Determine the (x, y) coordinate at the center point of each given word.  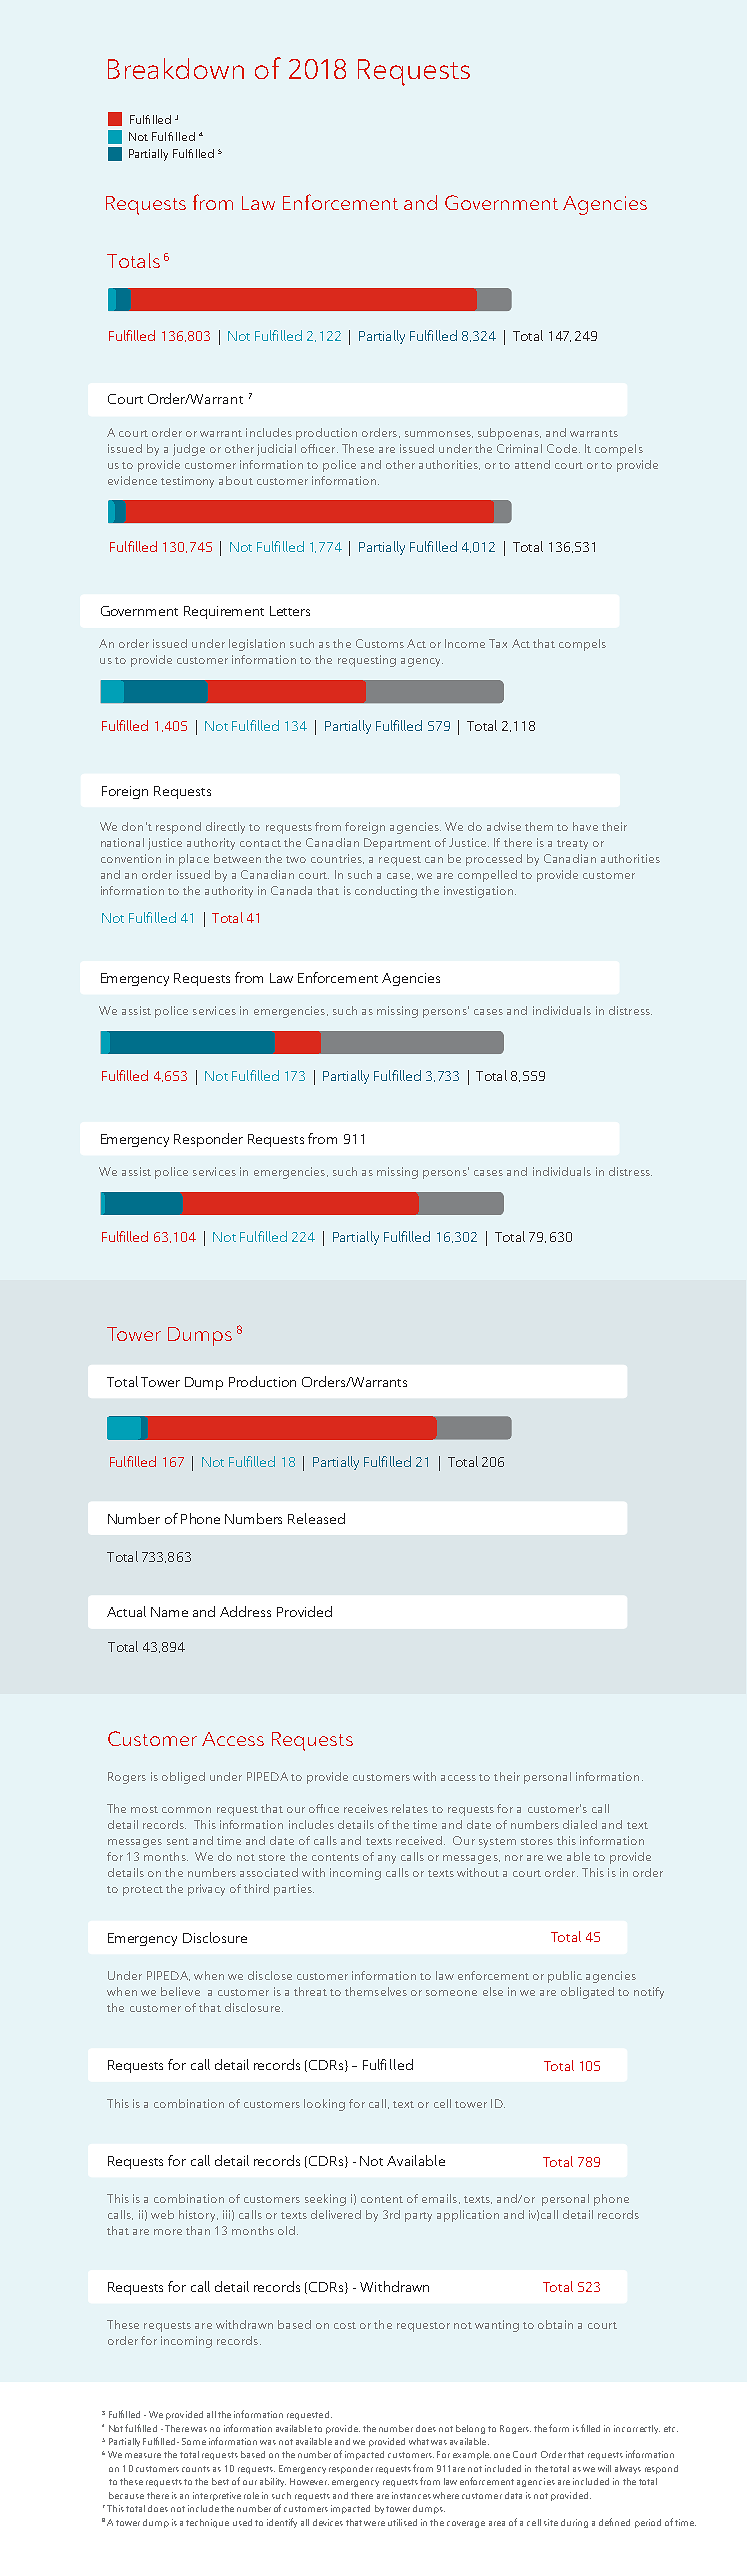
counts (196, 2469)
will (604, 2468)
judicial (276, 450)
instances (411, 2495)
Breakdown (176, 68)
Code (563, 448)
